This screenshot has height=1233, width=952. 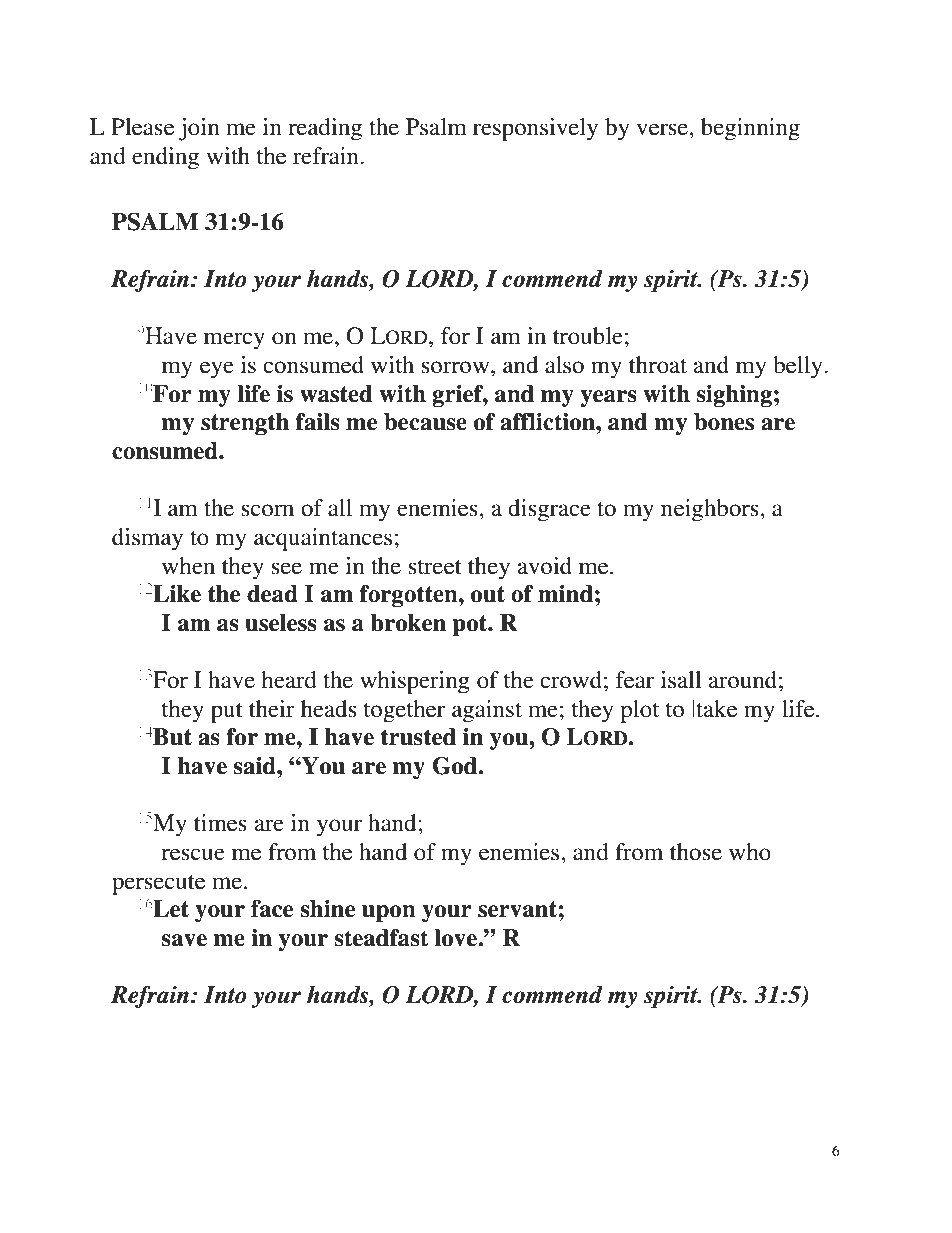 I want to click on strength, so click(x=245, y=424).
